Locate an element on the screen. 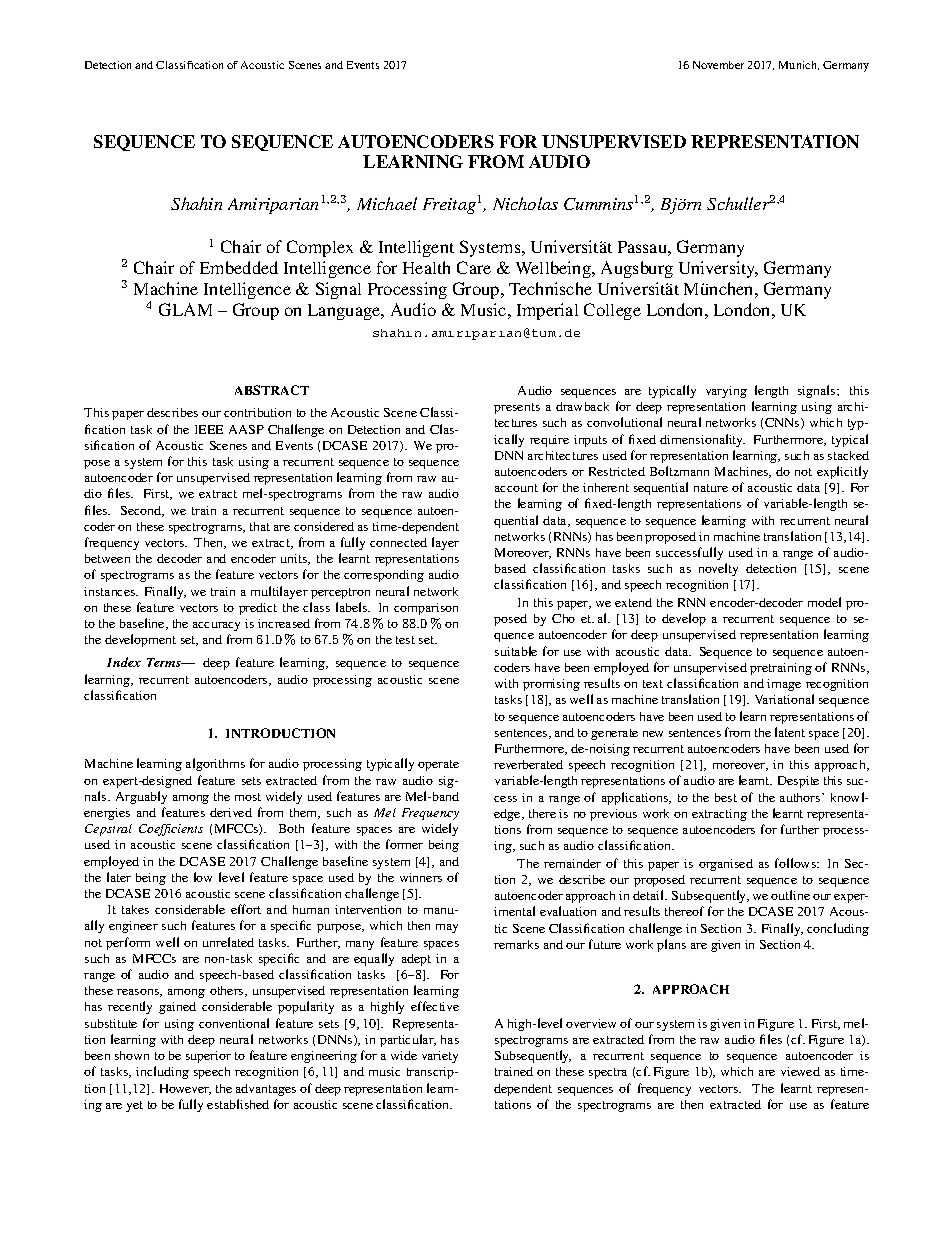 This screenshot has width=952, height=1233. Munich is located at coordinates (799, 65).
